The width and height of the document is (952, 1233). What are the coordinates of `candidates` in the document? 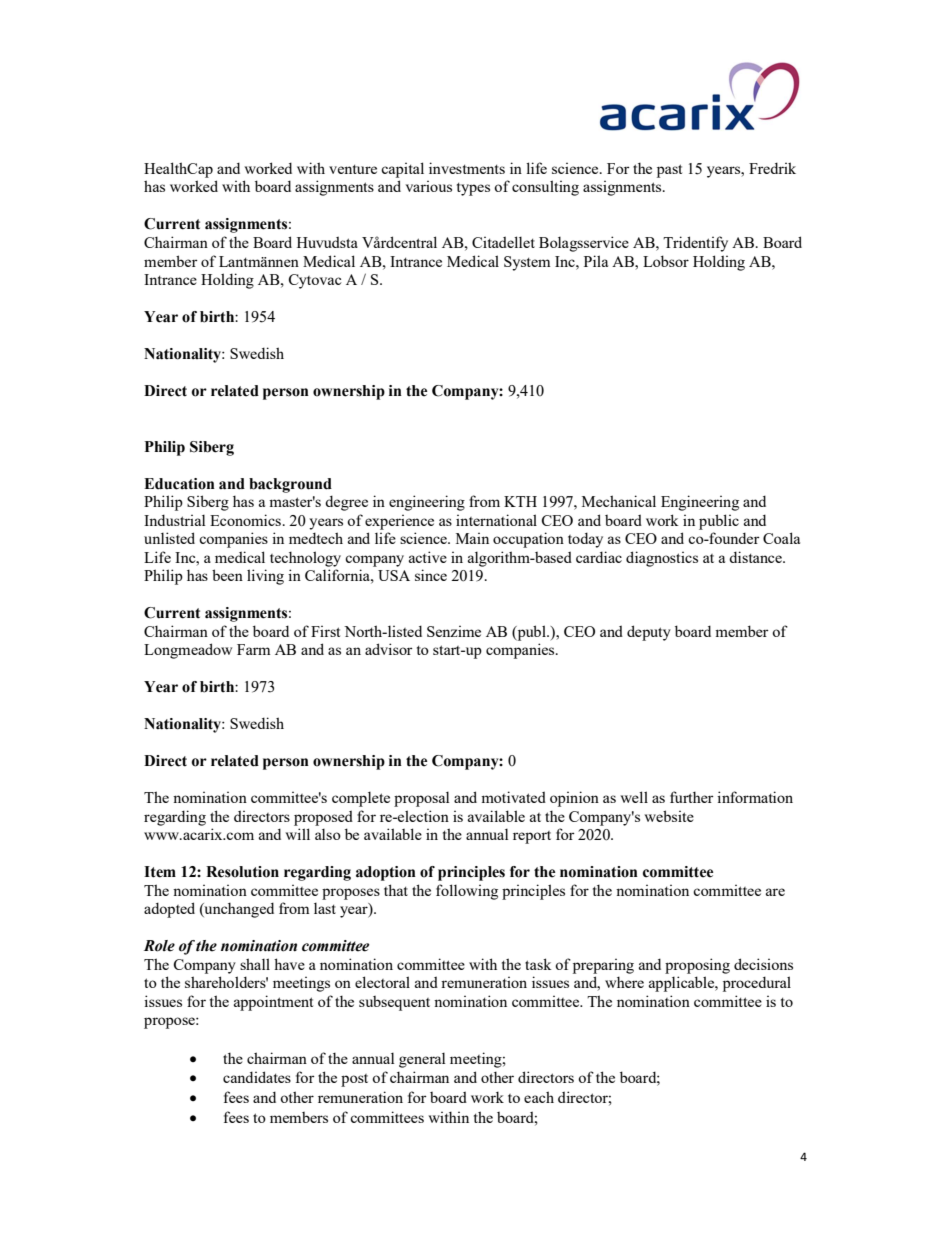 It's located at (257, 1077).
